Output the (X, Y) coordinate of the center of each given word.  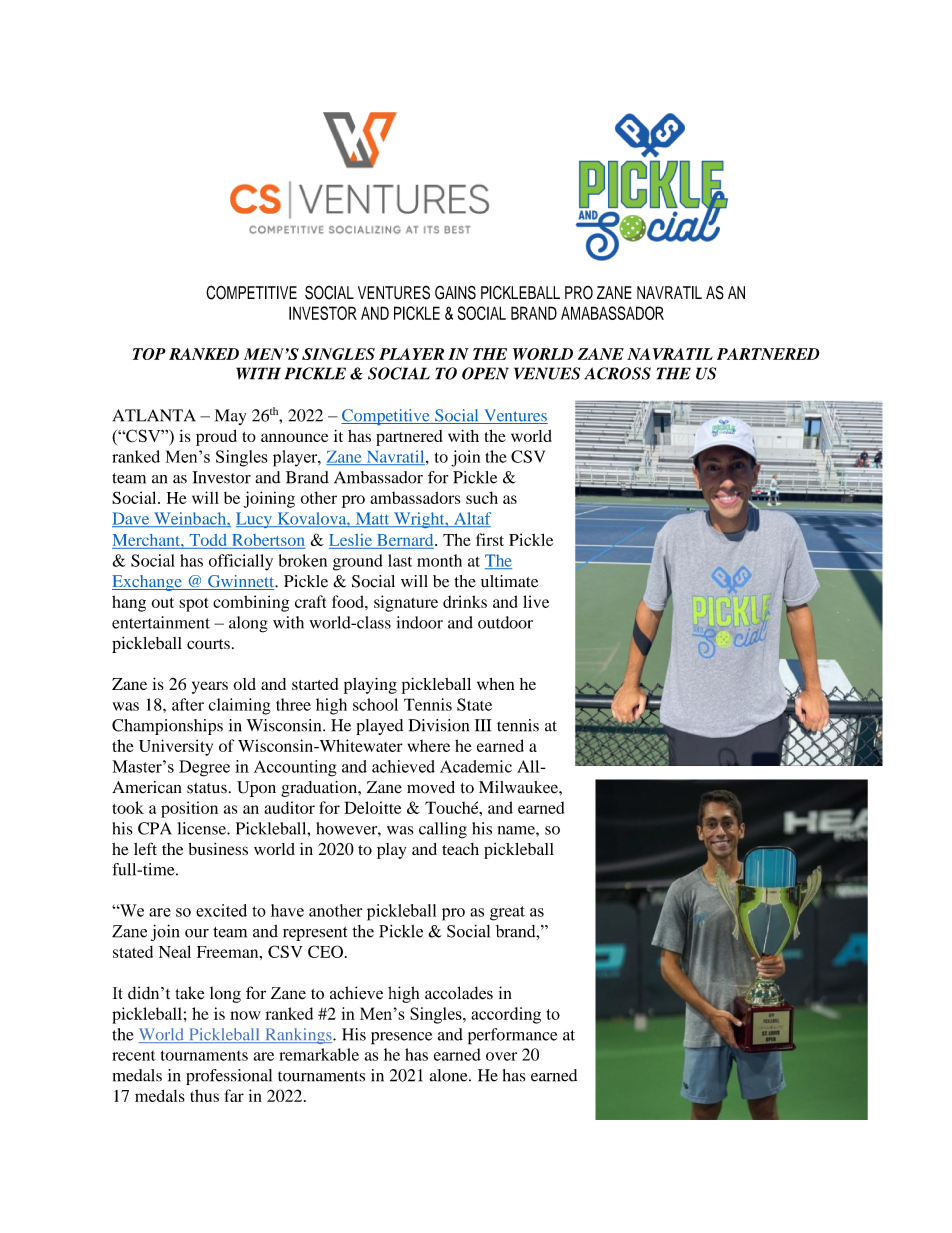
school (375, 704)
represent (315, 933)
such (482, 497)
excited (221, 910)
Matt (372, 519)
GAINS (455, 292)
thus (204, 1095)
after (188, 704)
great (507, 913)
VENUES (547, 373)
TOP (149, 354)
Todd (208, 540)
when (496, 684)
